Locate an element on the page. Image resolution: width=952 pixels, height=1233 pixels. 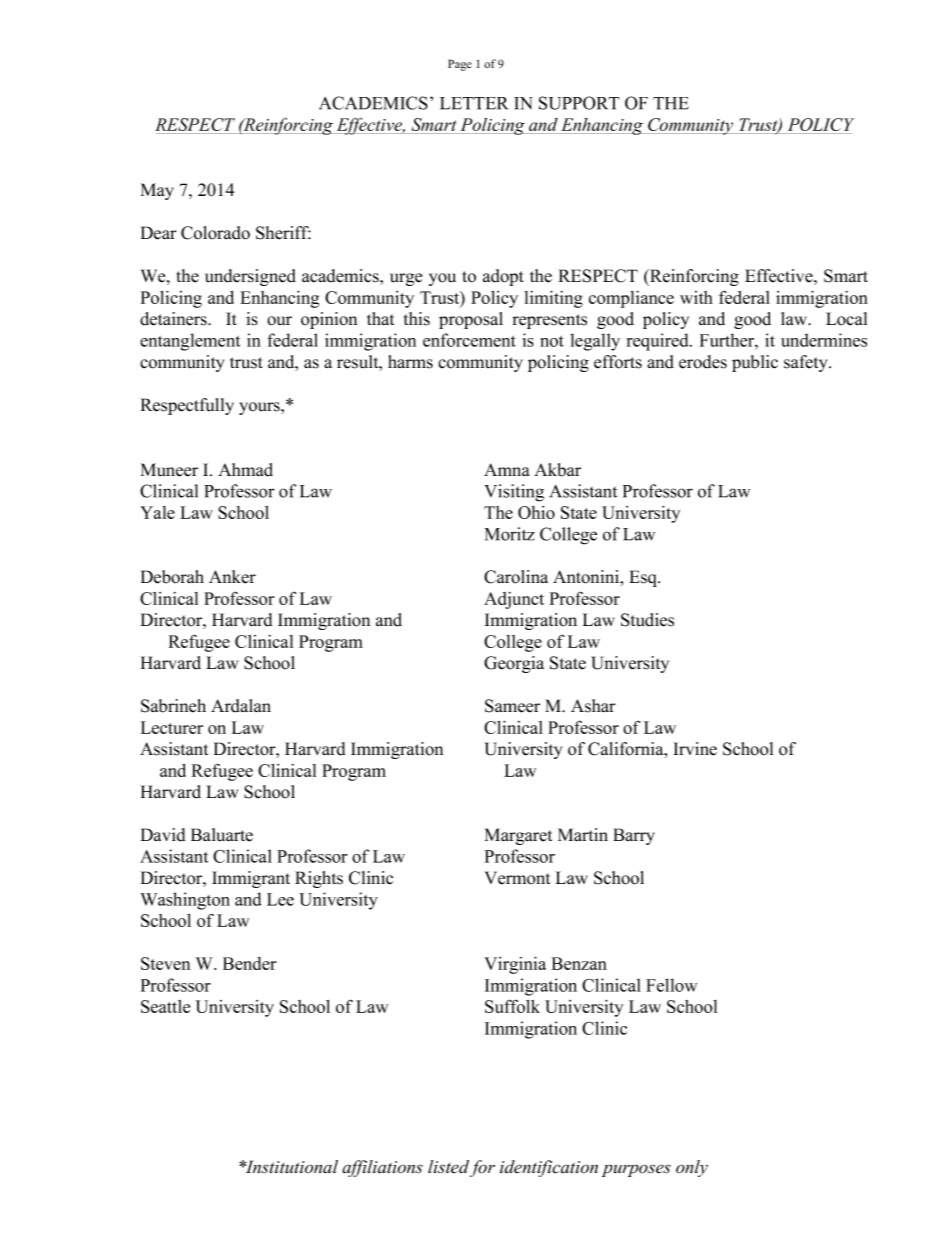
May is located at coordinates (157, 191).
